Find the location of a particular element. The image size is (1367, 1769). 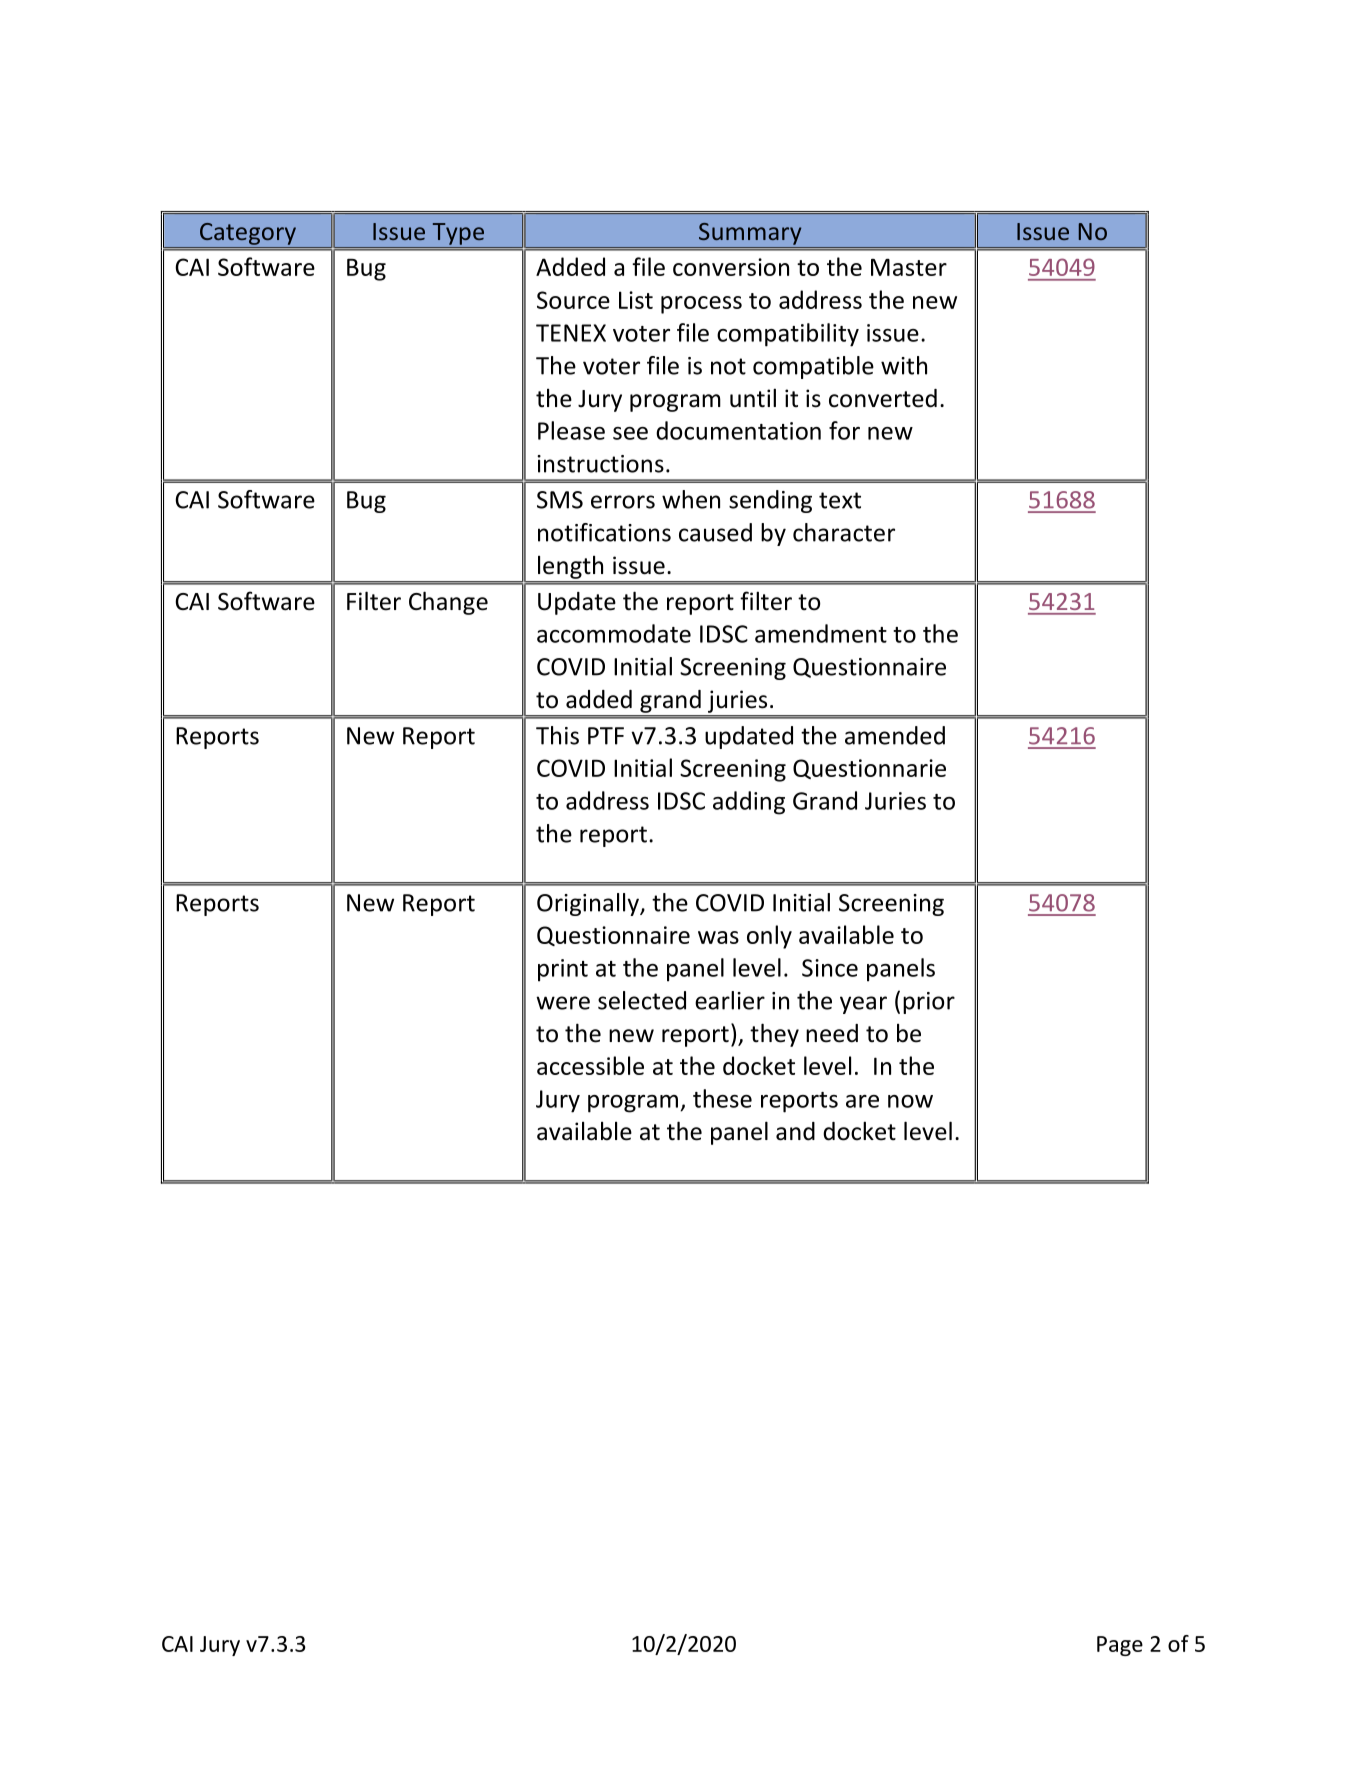

these is located at coordinates (722, 1098).
